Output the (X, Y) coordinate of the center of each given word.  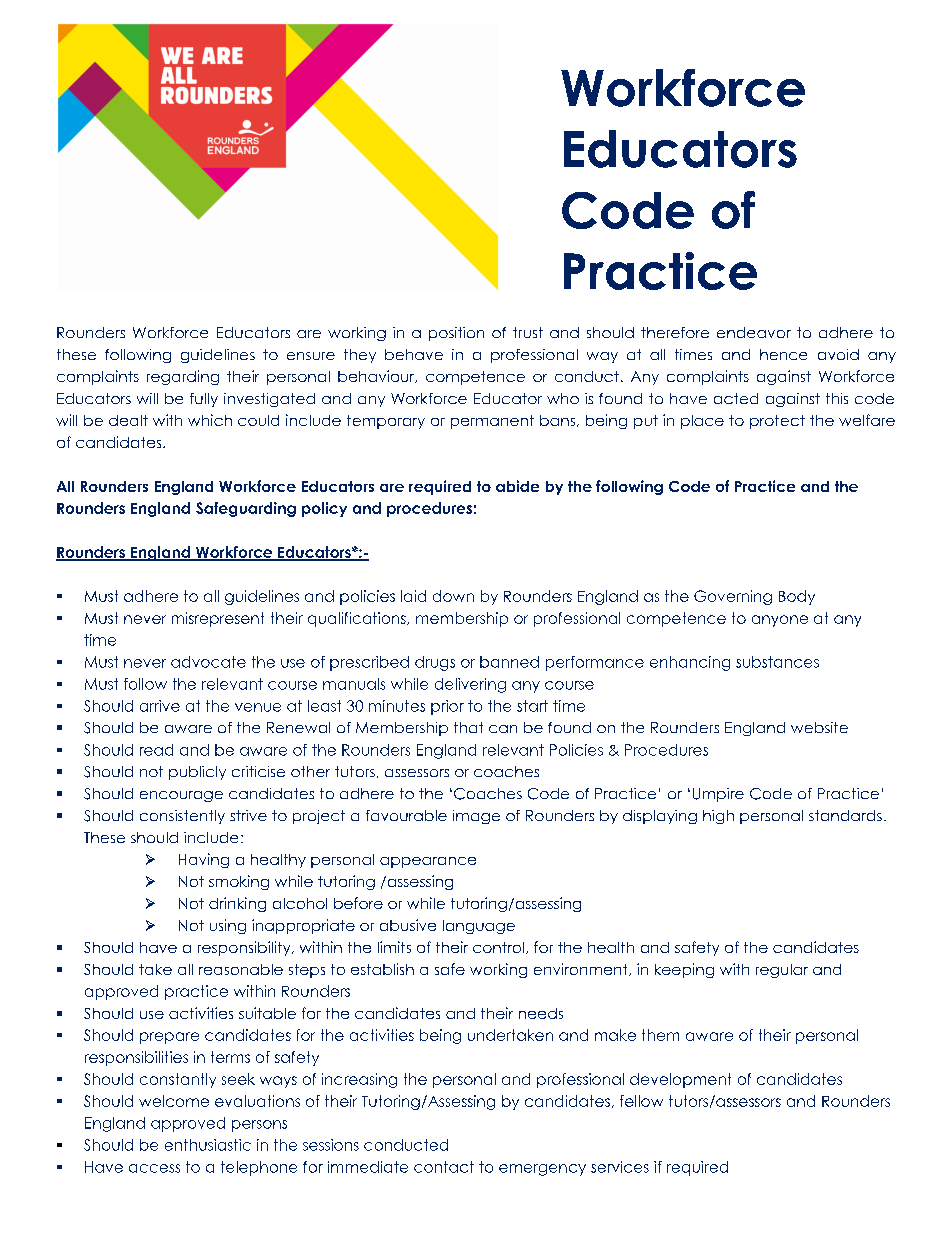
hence (783, 354)
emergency (542, 1170)
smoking (239, 882)
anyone (780, 621)
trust (528, 332)
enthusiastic (208, 1145)
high (718, 817)
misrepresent (218, 619)
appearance (428, 862)
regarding (183, 377)
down (453, 596)
